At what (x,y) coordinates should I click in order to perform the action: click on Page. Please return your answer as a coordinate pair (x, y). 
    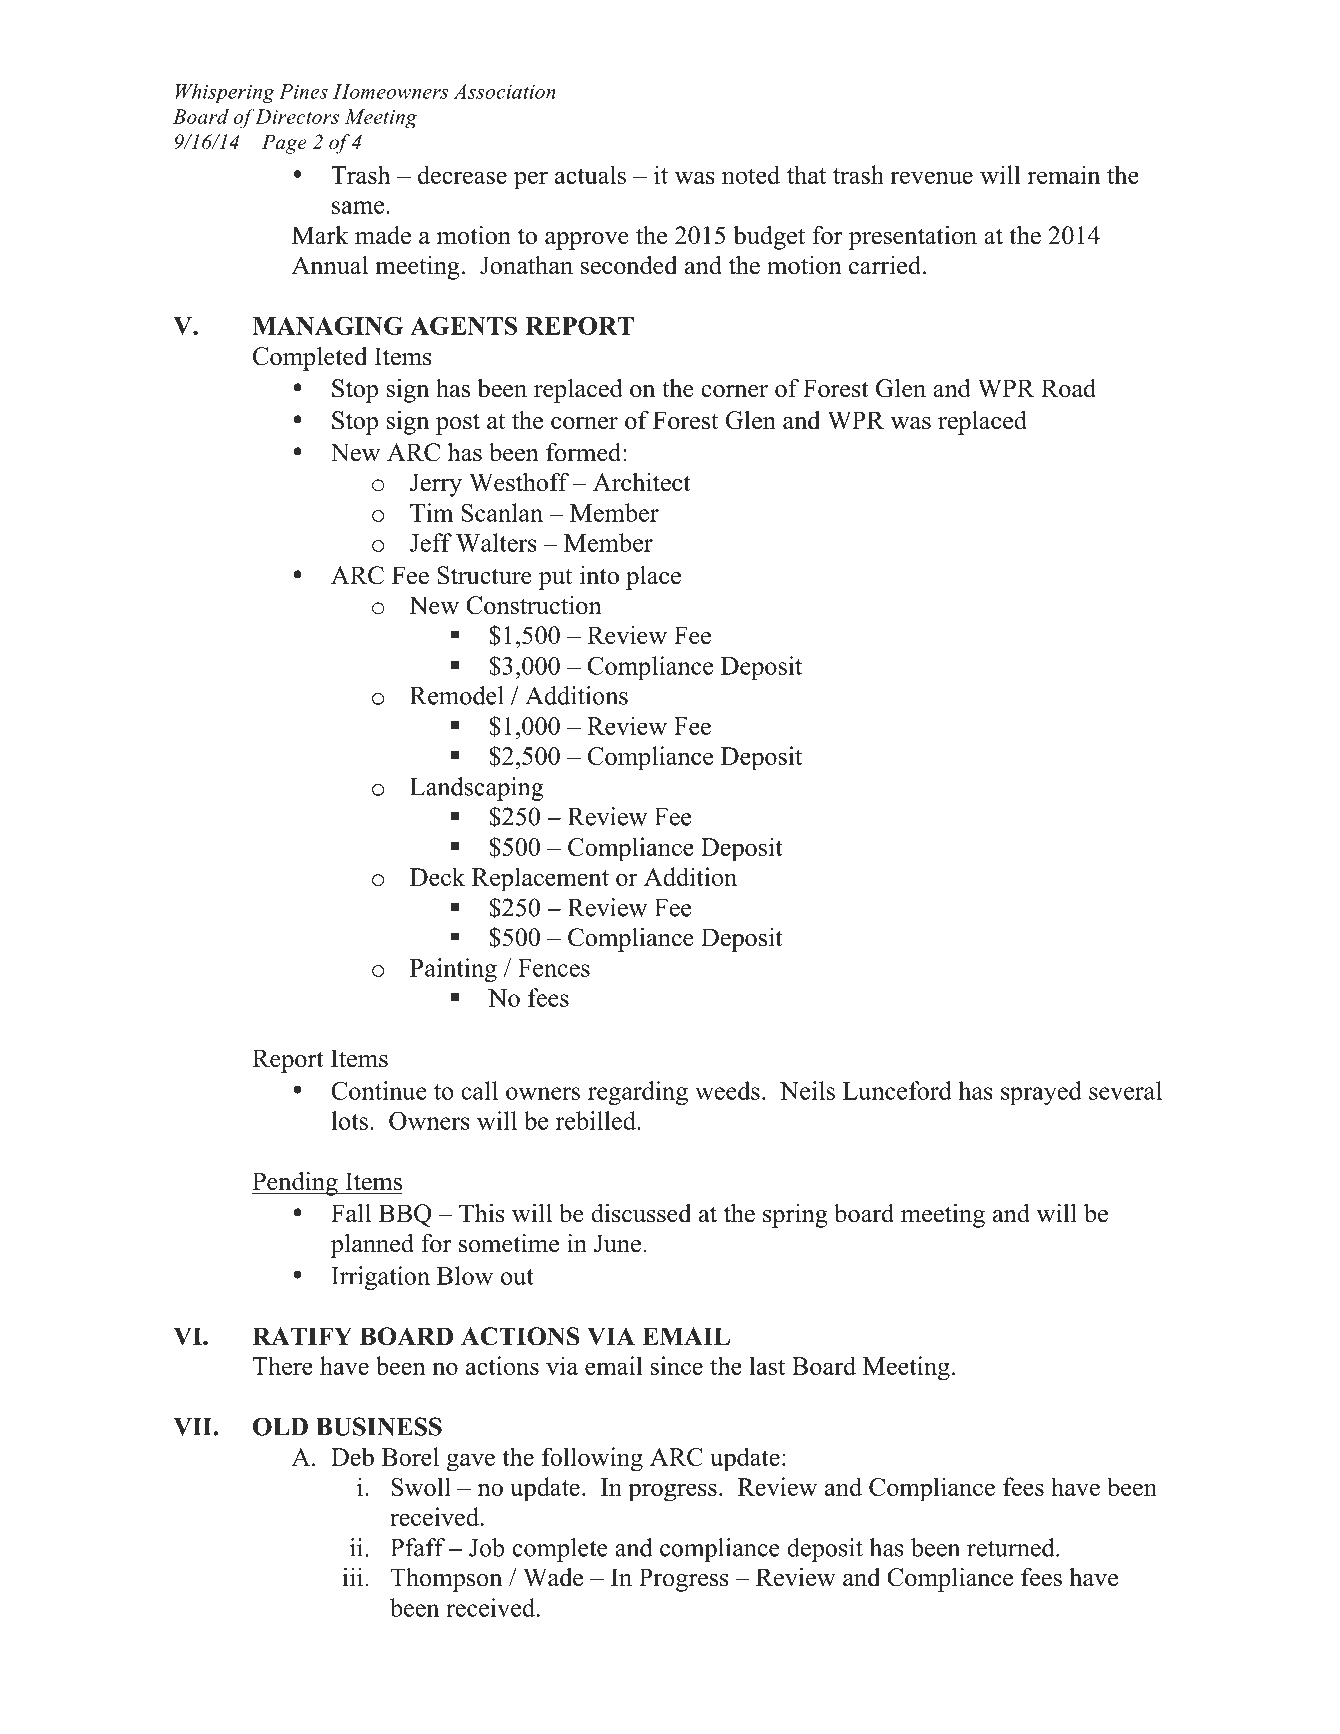
    Looking at the image, I should click on (284, 144).
